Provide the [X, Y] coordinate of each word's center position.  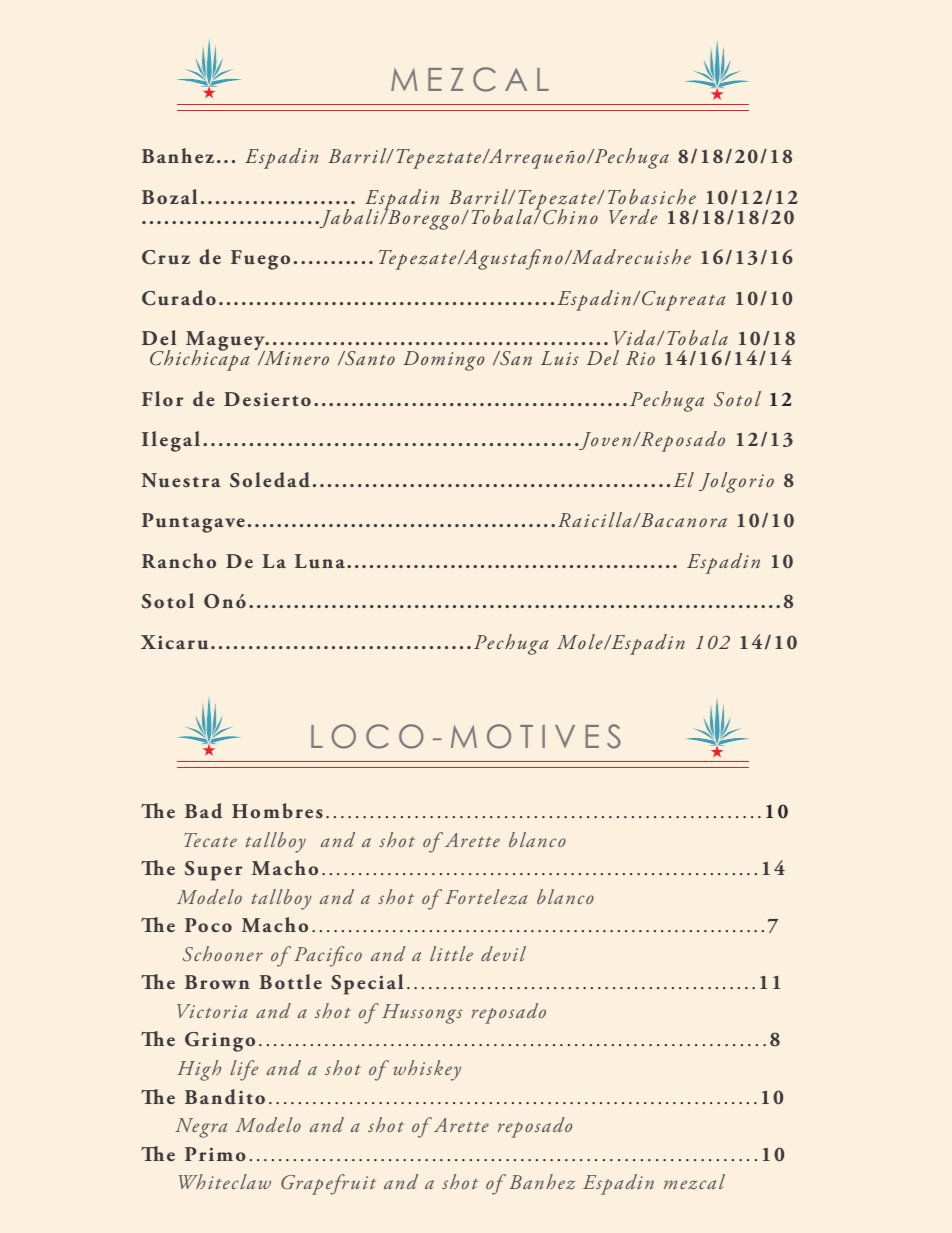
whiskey [427, 1070]
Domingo [443, 361]
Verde [633, 216]
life [244, 1070]
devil [503, 953]
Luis [560, 358]
